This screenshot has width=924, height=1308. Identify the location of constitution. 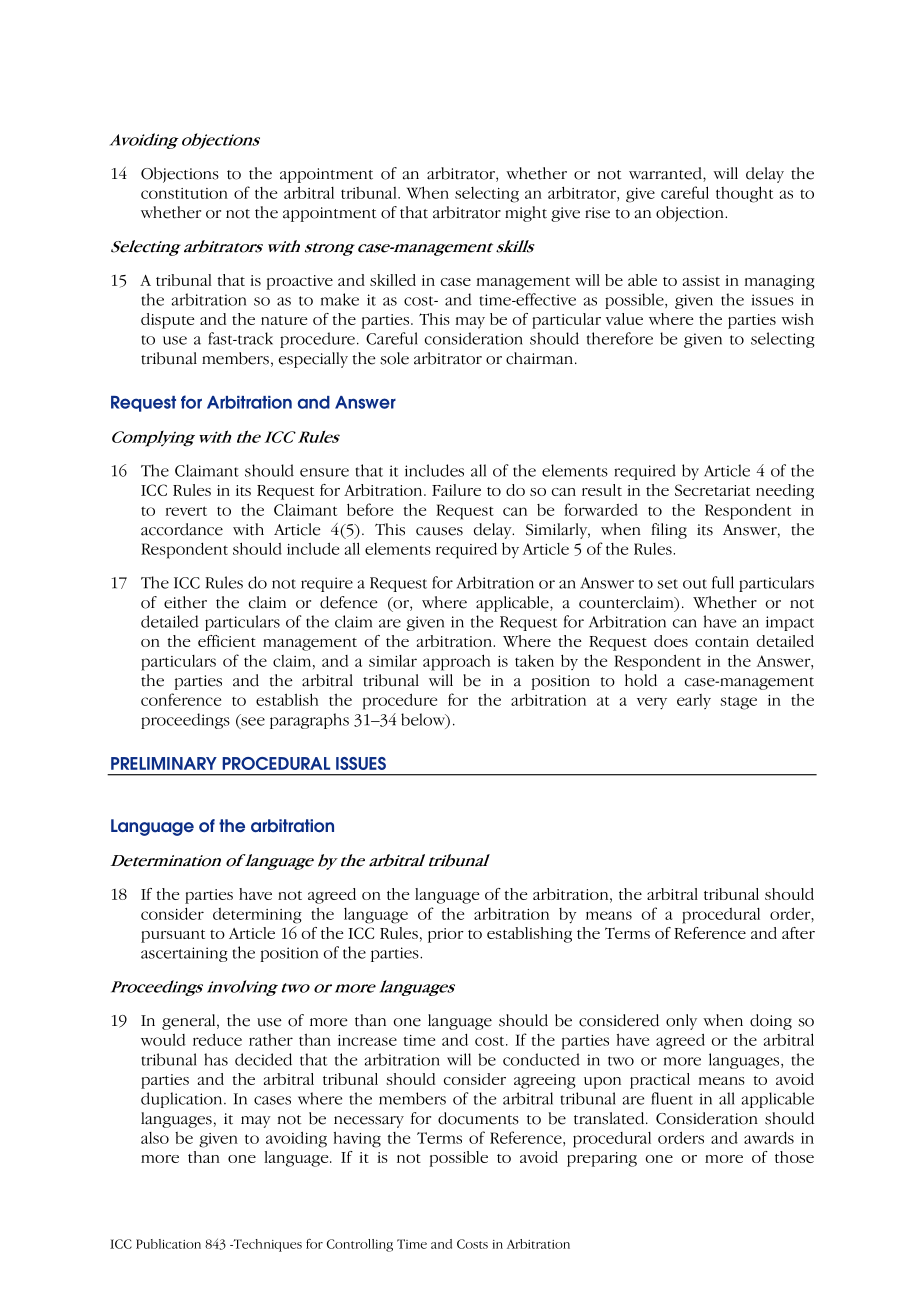
(184, 193).
